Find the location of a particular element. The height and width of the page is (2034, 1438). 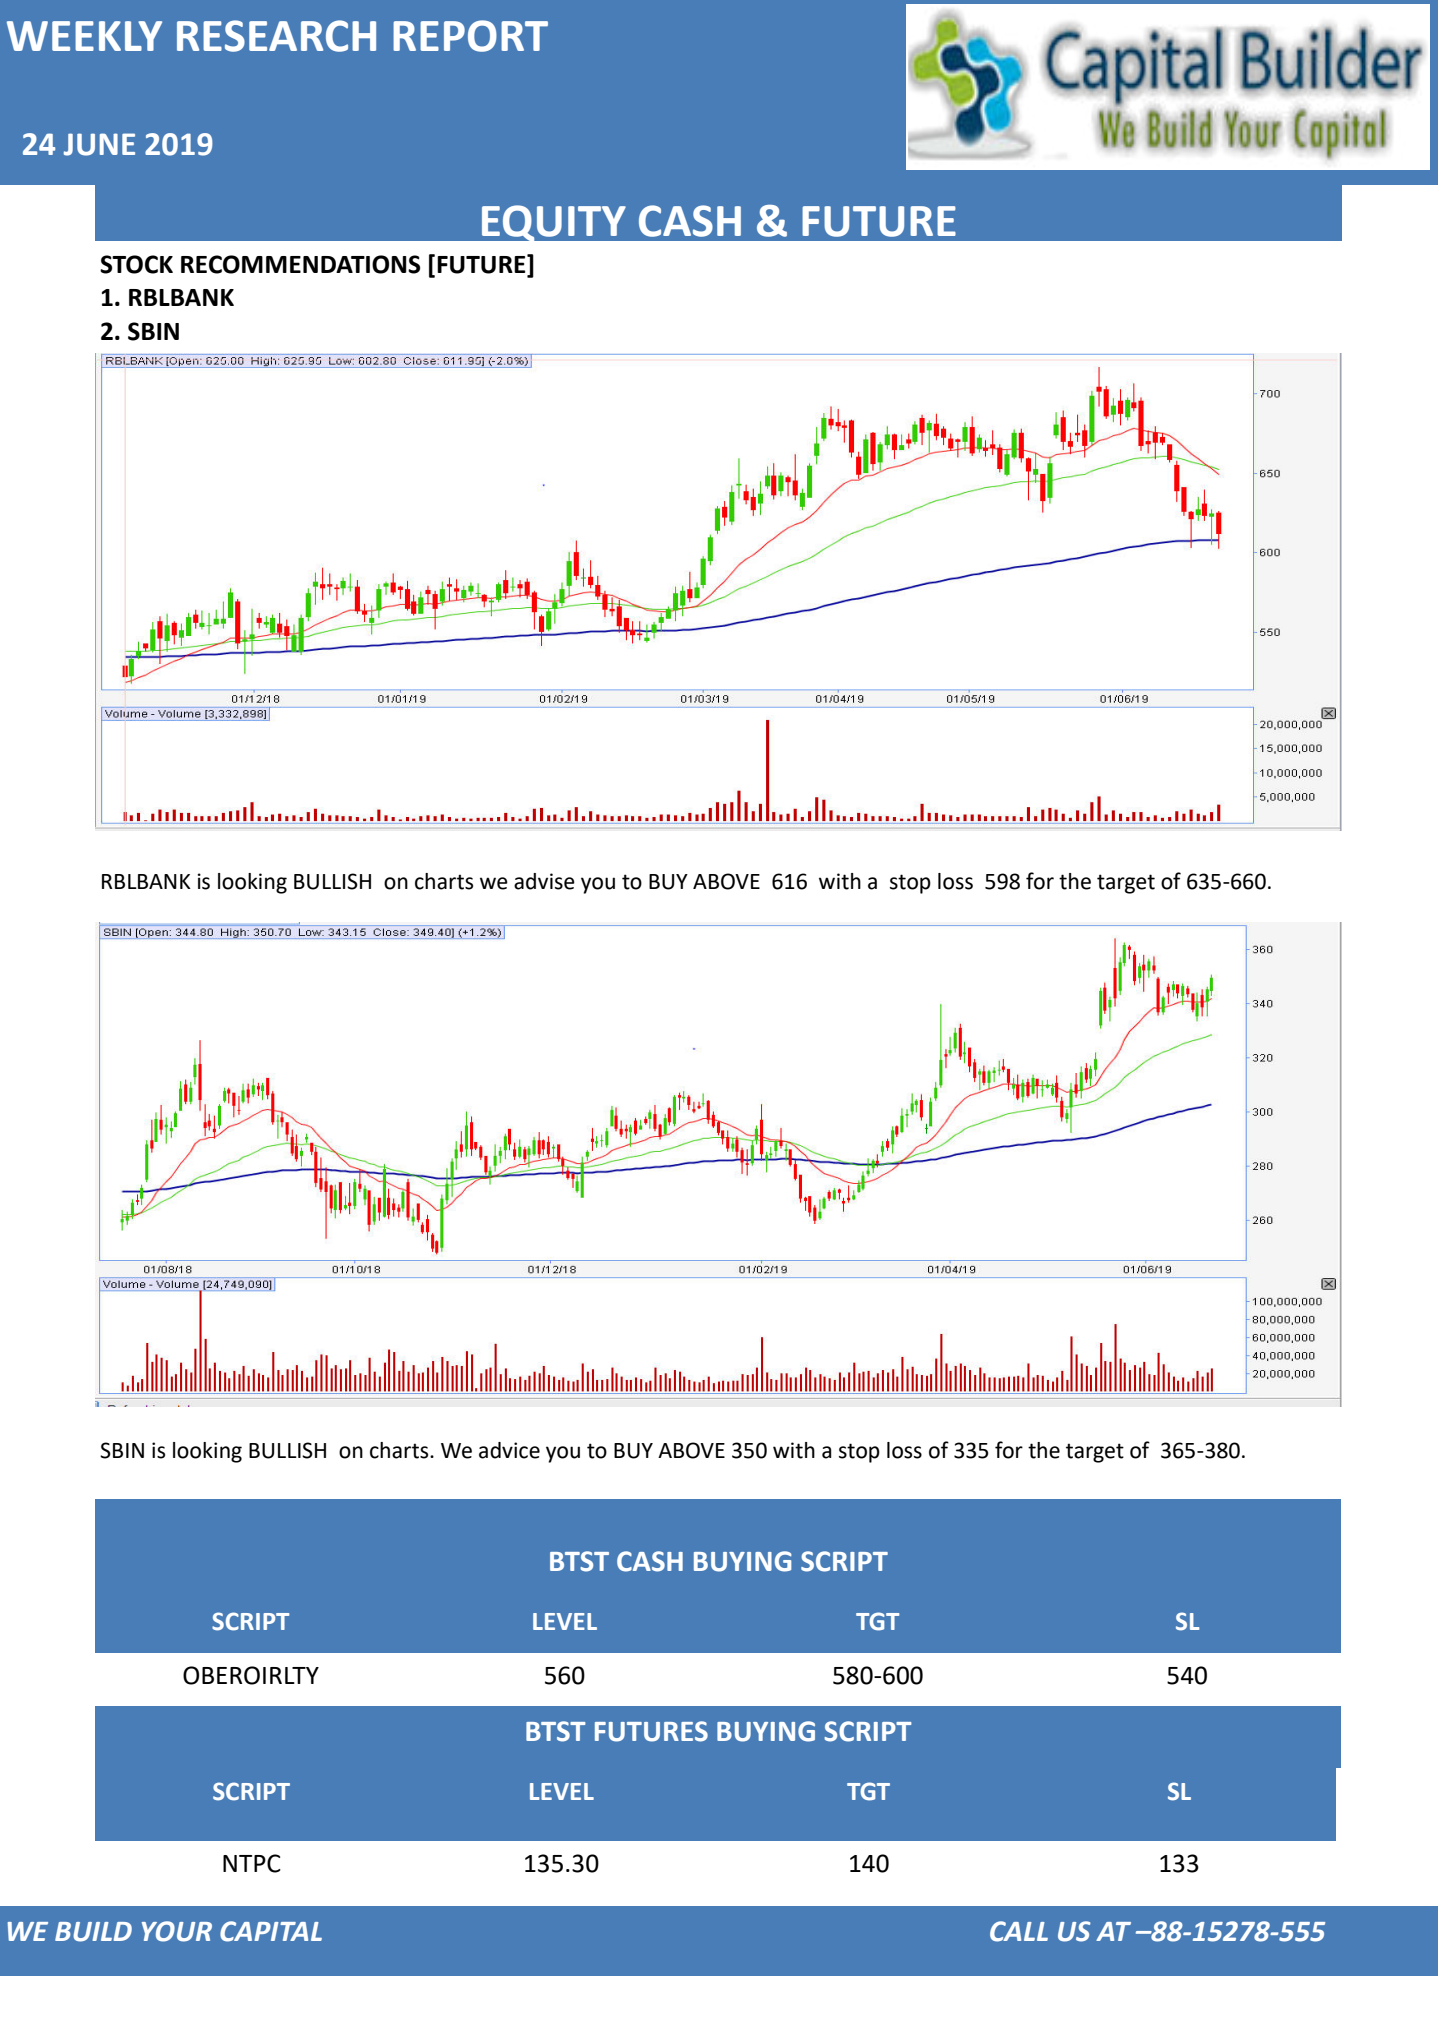

advice is located at coordinates (509, 1450).
